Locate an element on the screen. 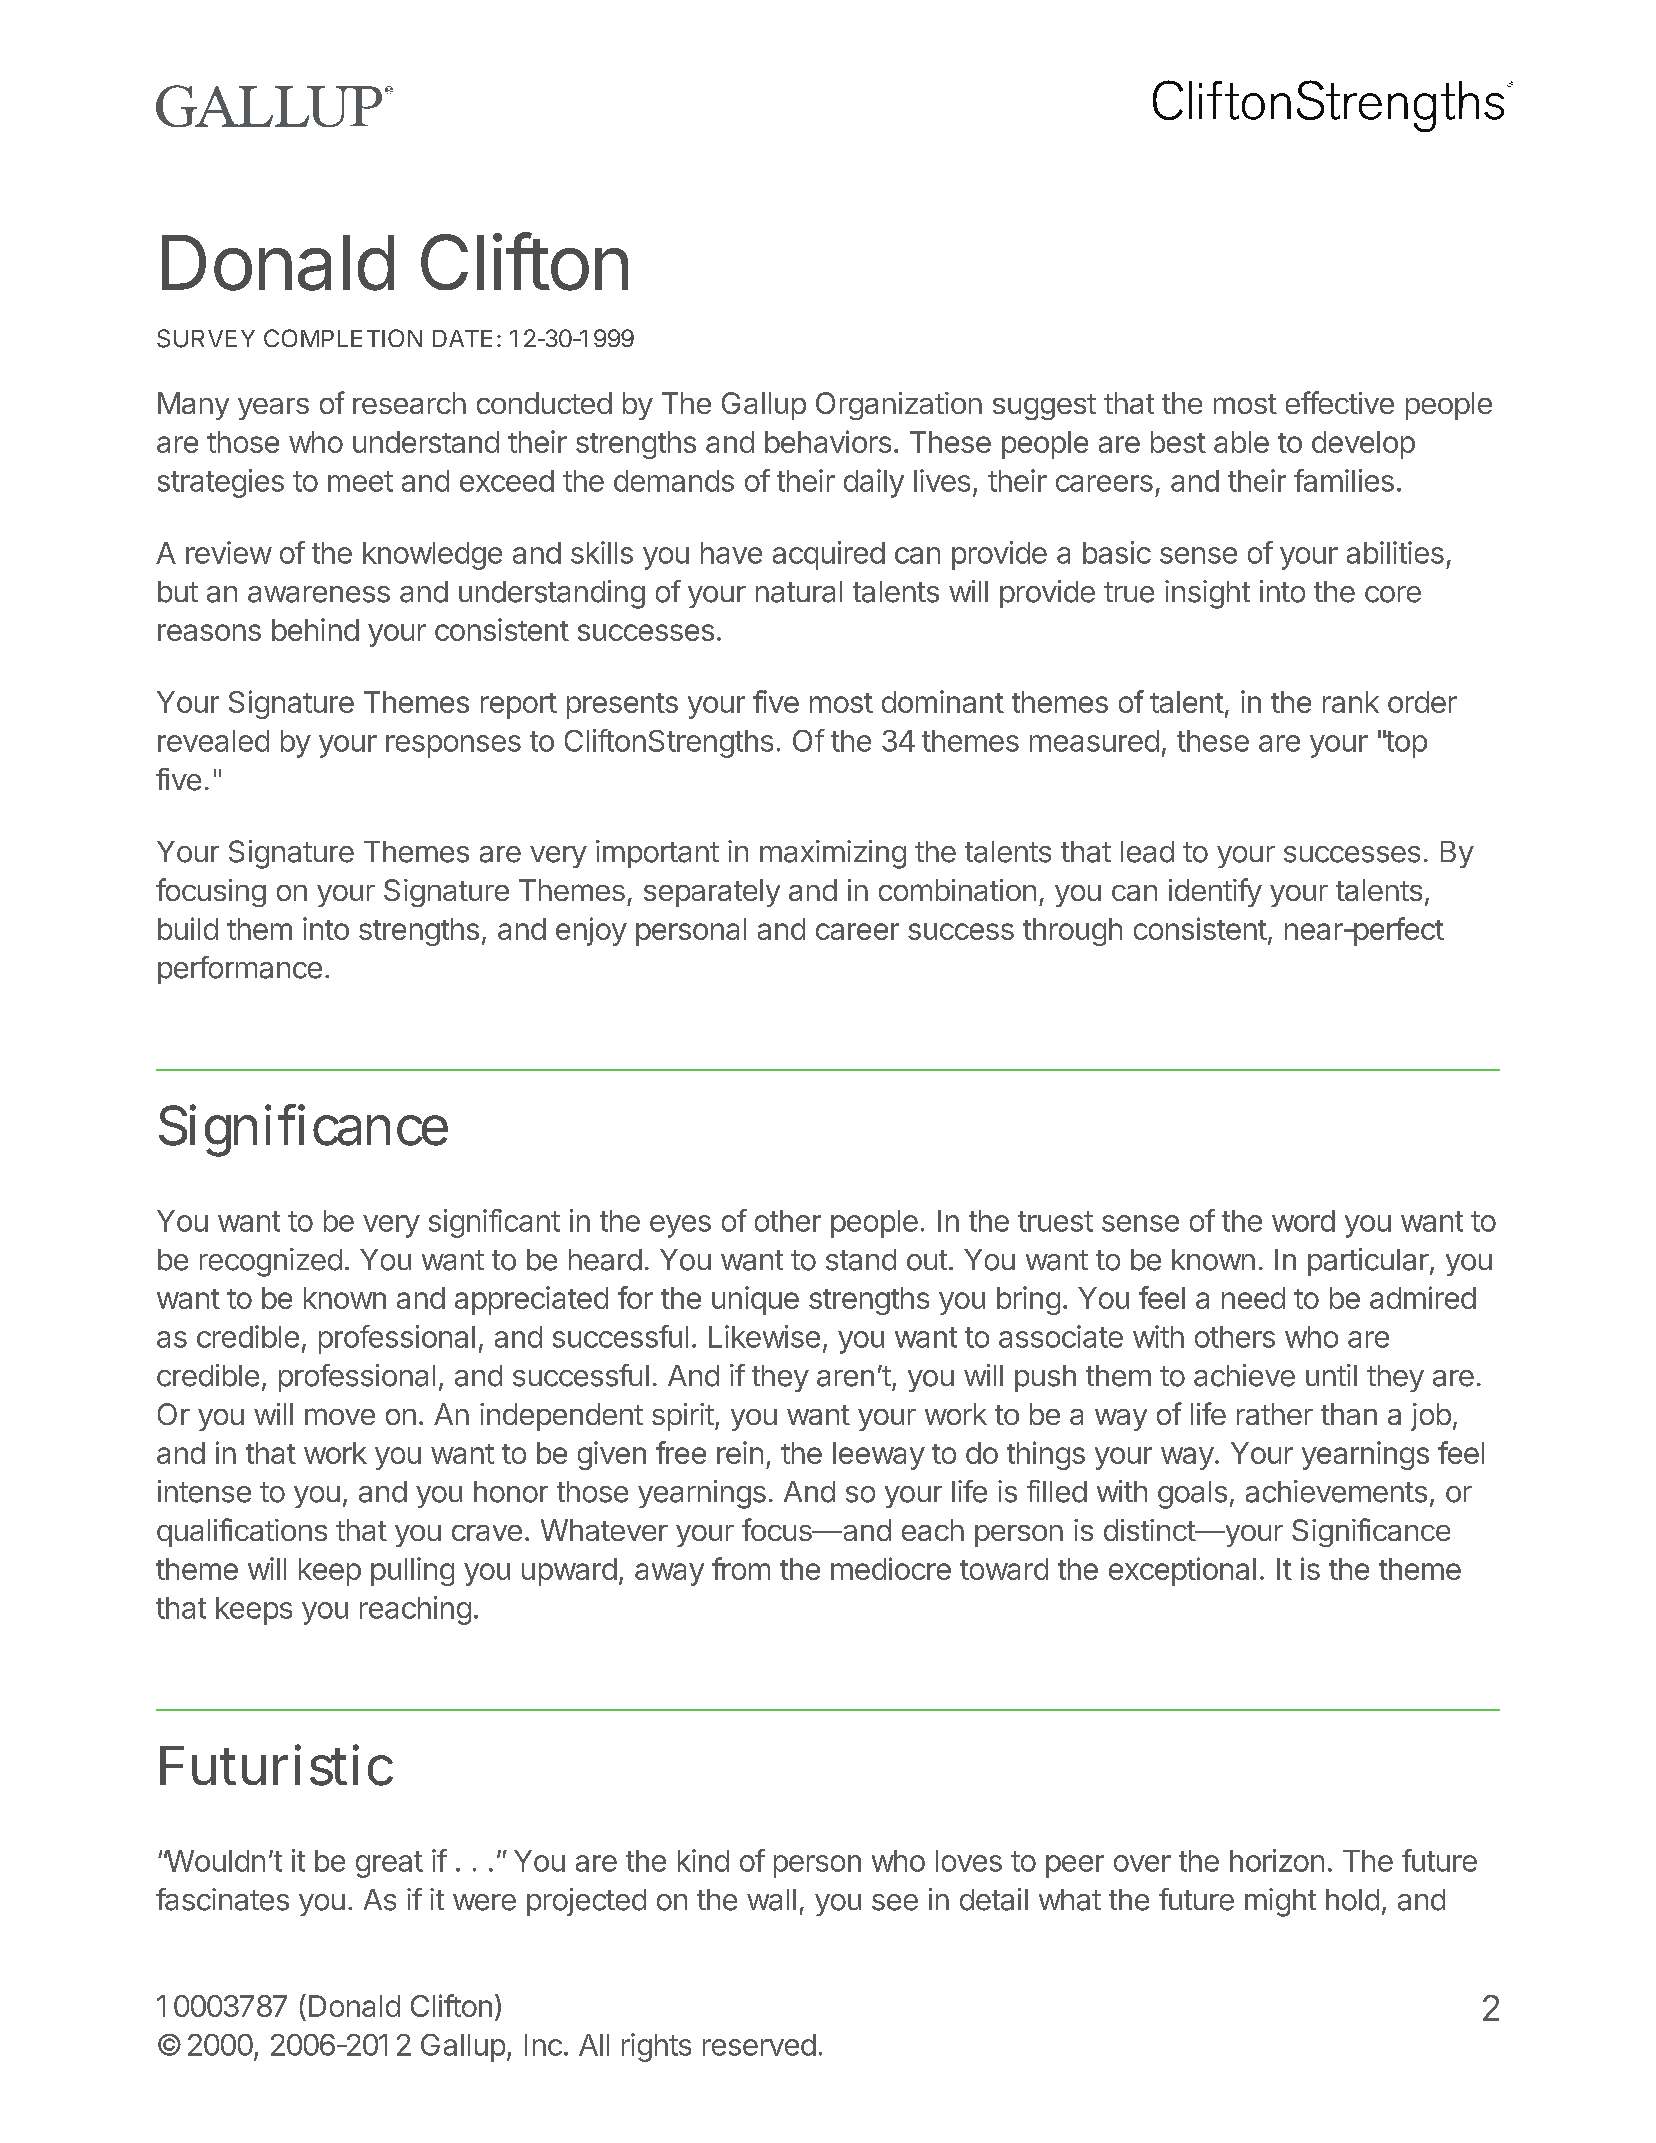 Image resolution: width=1656 pixels, height=2143 pixels. fascinates is located at coordinates (222, 1899).
